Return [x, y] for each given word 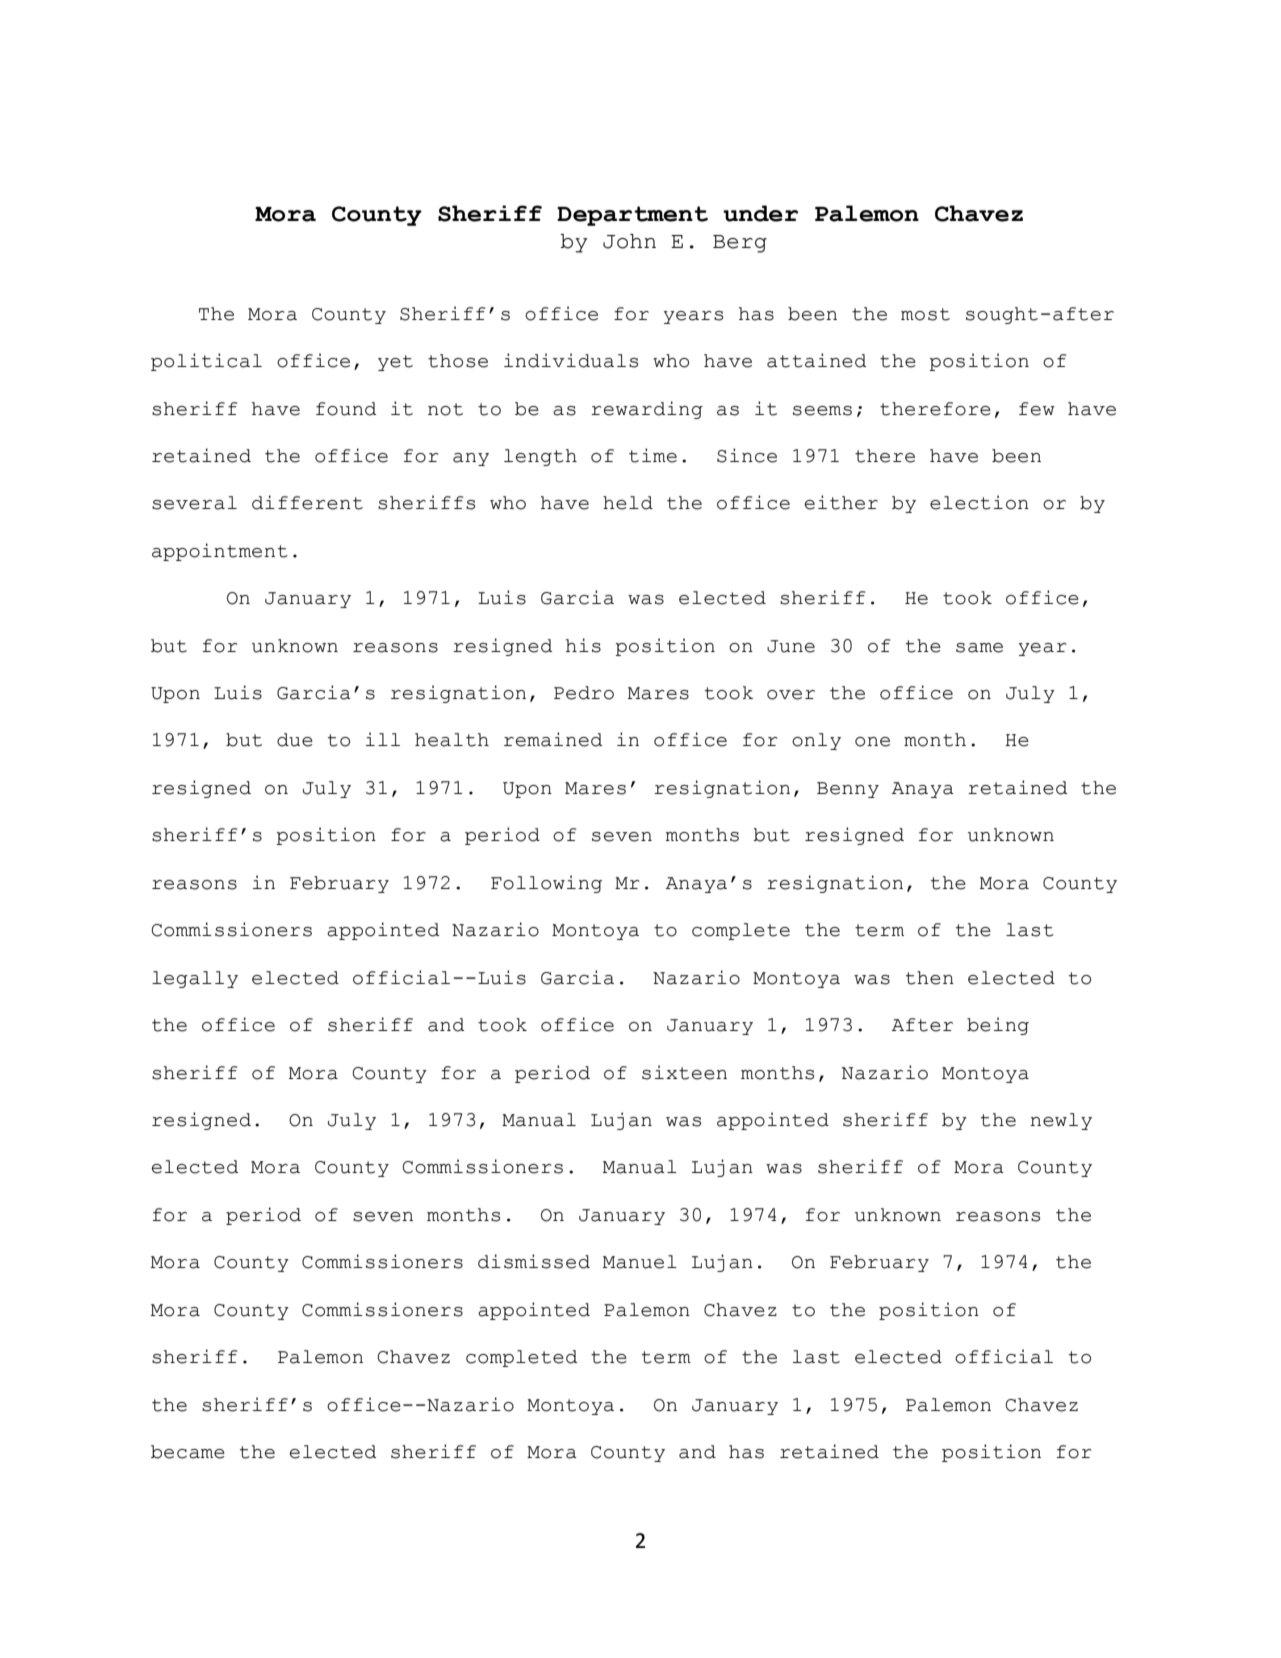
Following [546, 884]
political [206, 362]
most [925, 314]
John [629, 241]
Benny [848, 790]
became [188, 1452]
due [295, 740]
